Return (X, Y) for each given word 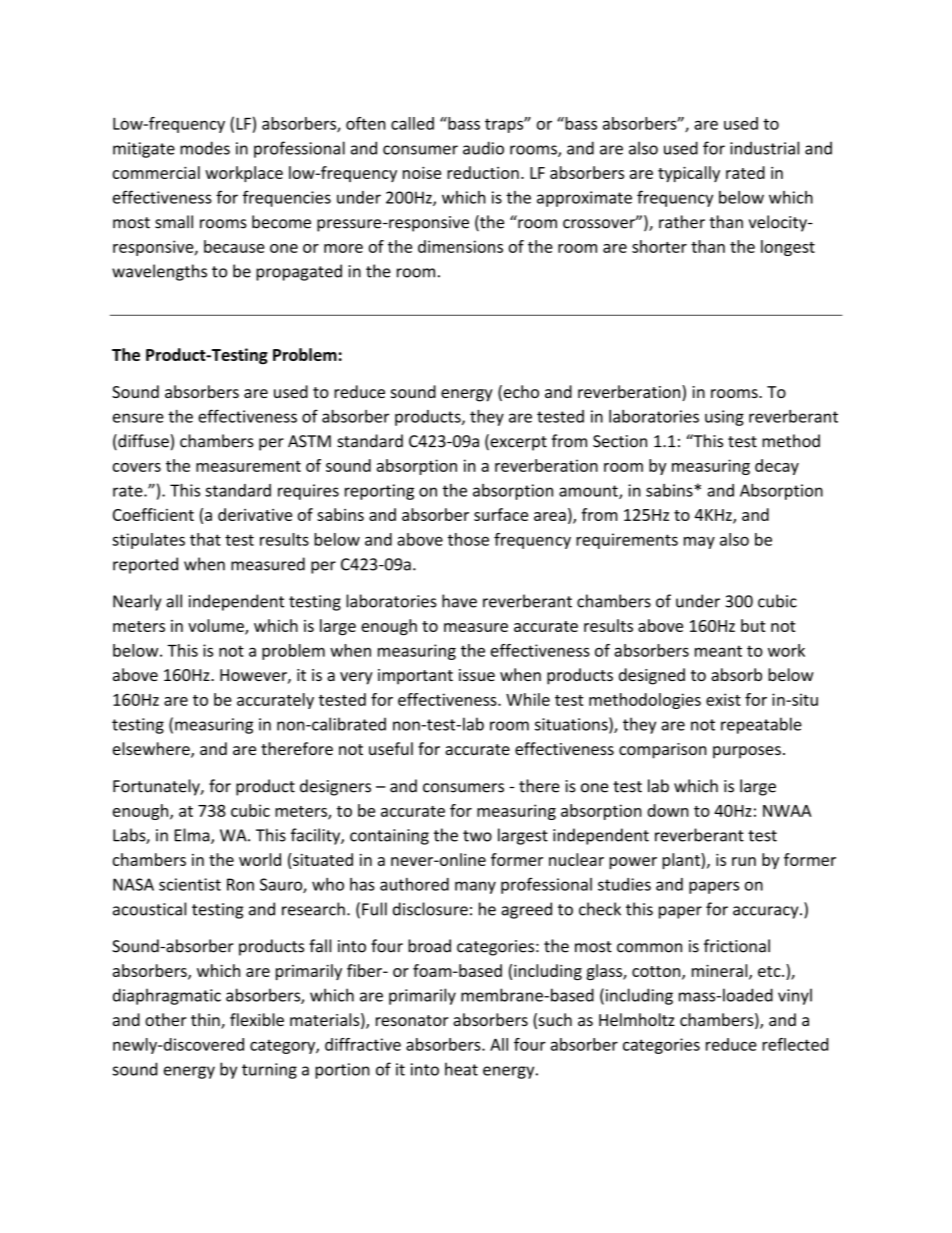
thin (206, 1021)
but (753, 625)
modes (205, 148)
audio (483, 148)
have (459, 601)
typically (689, 174)
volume (217, 627)
